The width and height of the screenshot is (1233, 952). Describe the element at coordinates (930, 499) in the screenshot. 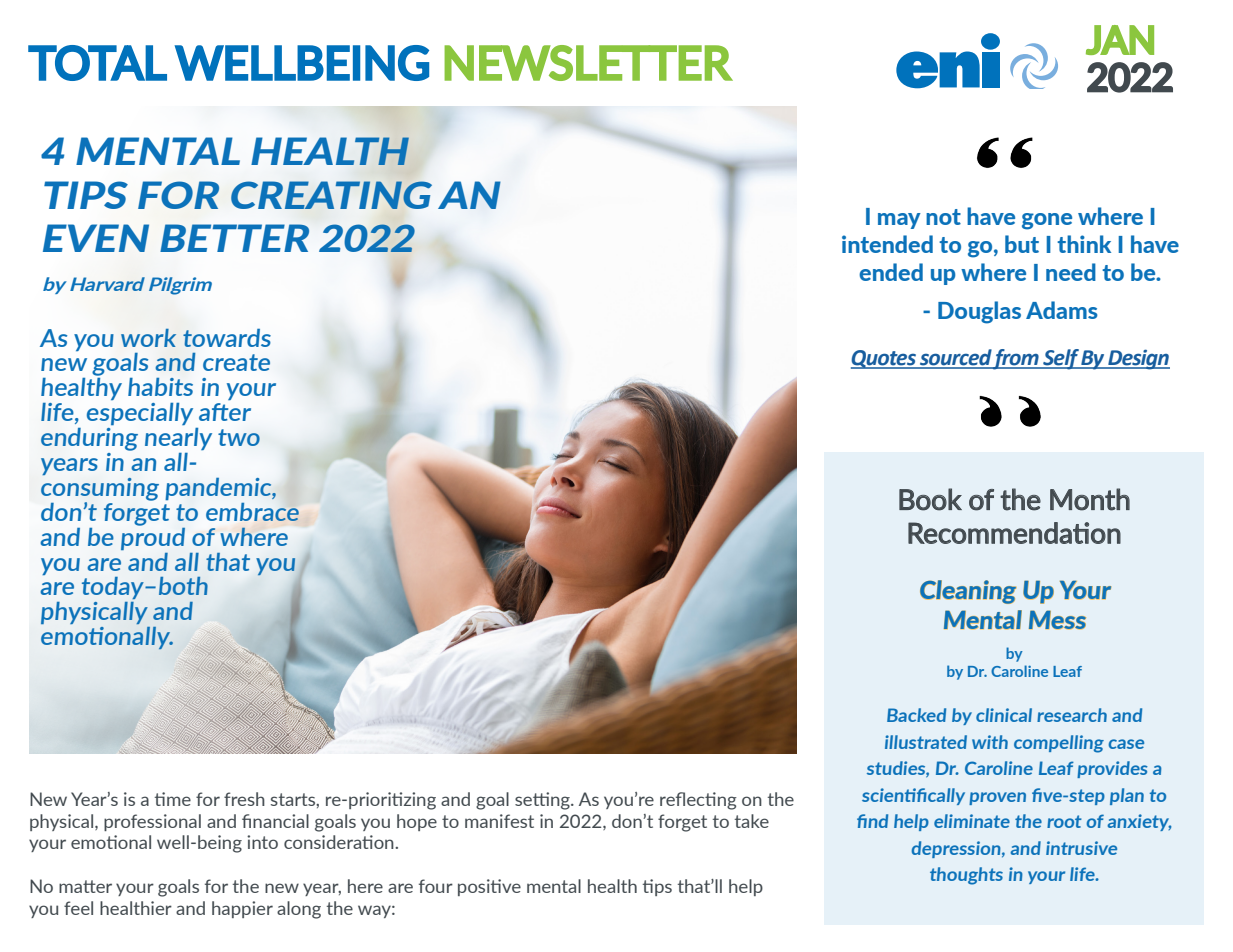

I see `Book` at that location.
